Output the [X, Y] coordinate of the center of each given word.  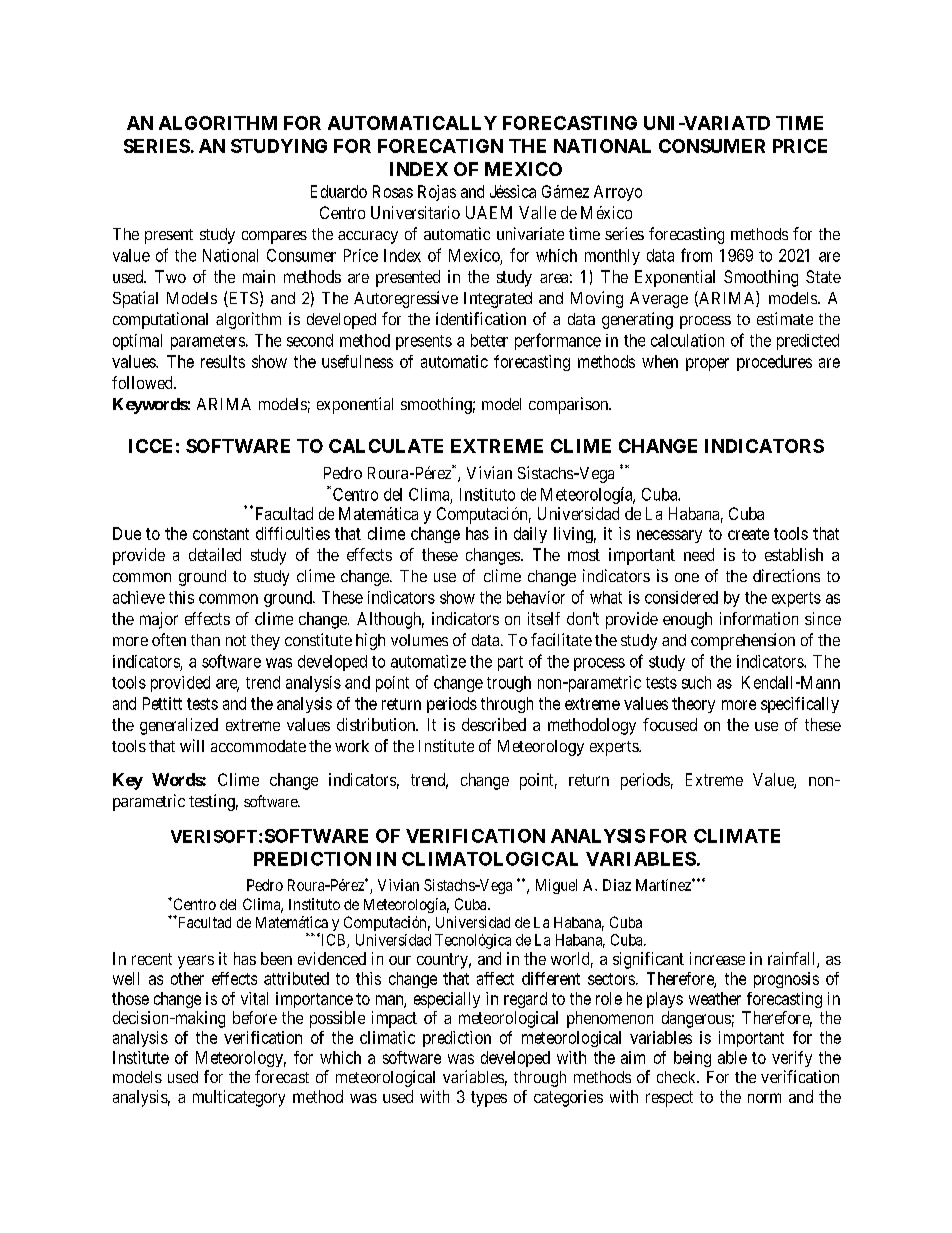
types [489, 1099]
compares [274, 237]
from [696, 255]
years [196, 962]
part [510, 663]
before [255, 1017]
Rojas [437, 193]
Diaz [617, 885]
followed [143, 382]
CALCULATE [386, 446]
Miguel [556, 886]
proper [707, 364]
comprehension [743, 641]
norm [764, 1098]
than [205, 640]
